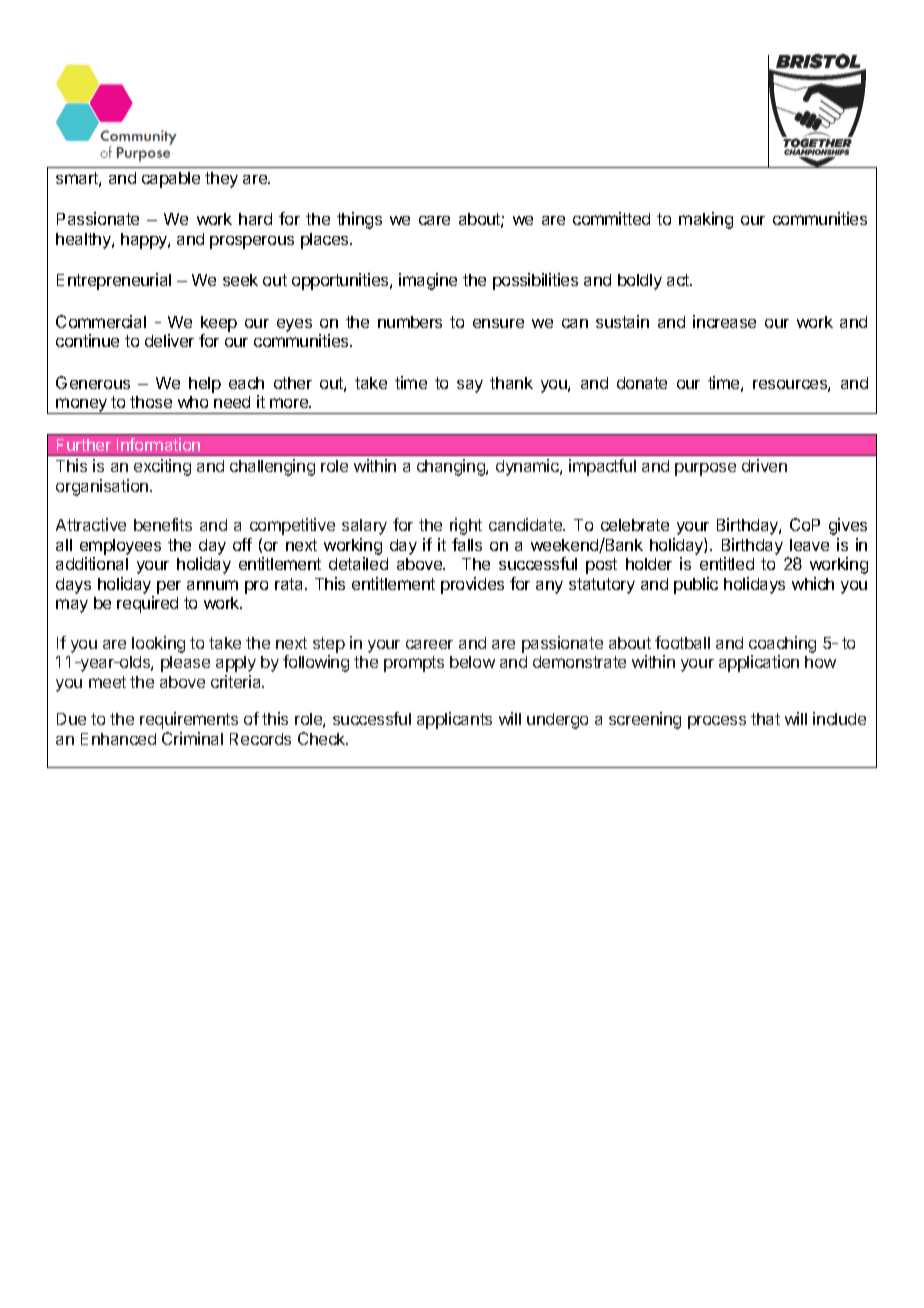  I want to click on exciting, so click(162, 467).
